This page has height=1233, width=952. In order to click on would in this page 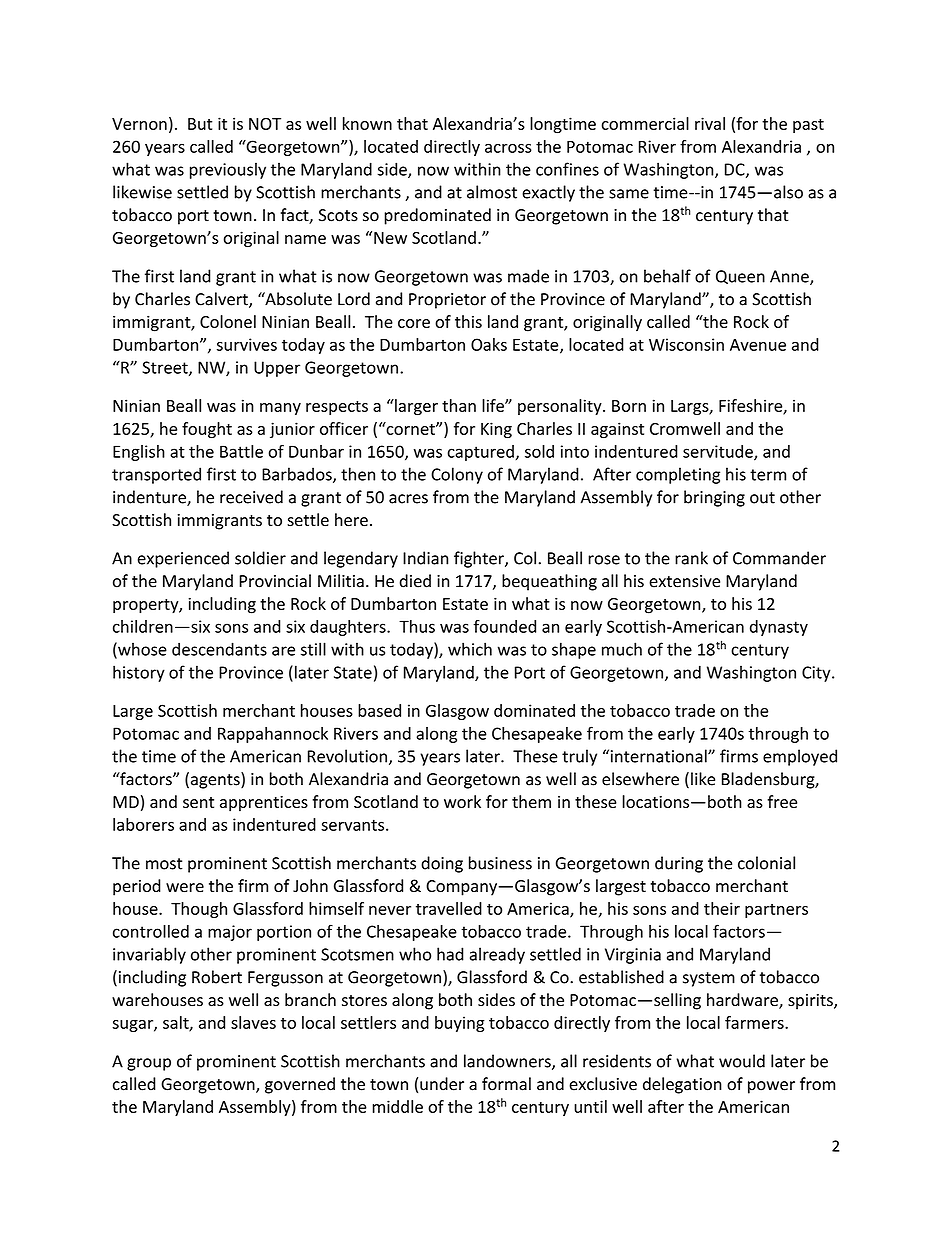, I will do `click(742, 1061)`.
